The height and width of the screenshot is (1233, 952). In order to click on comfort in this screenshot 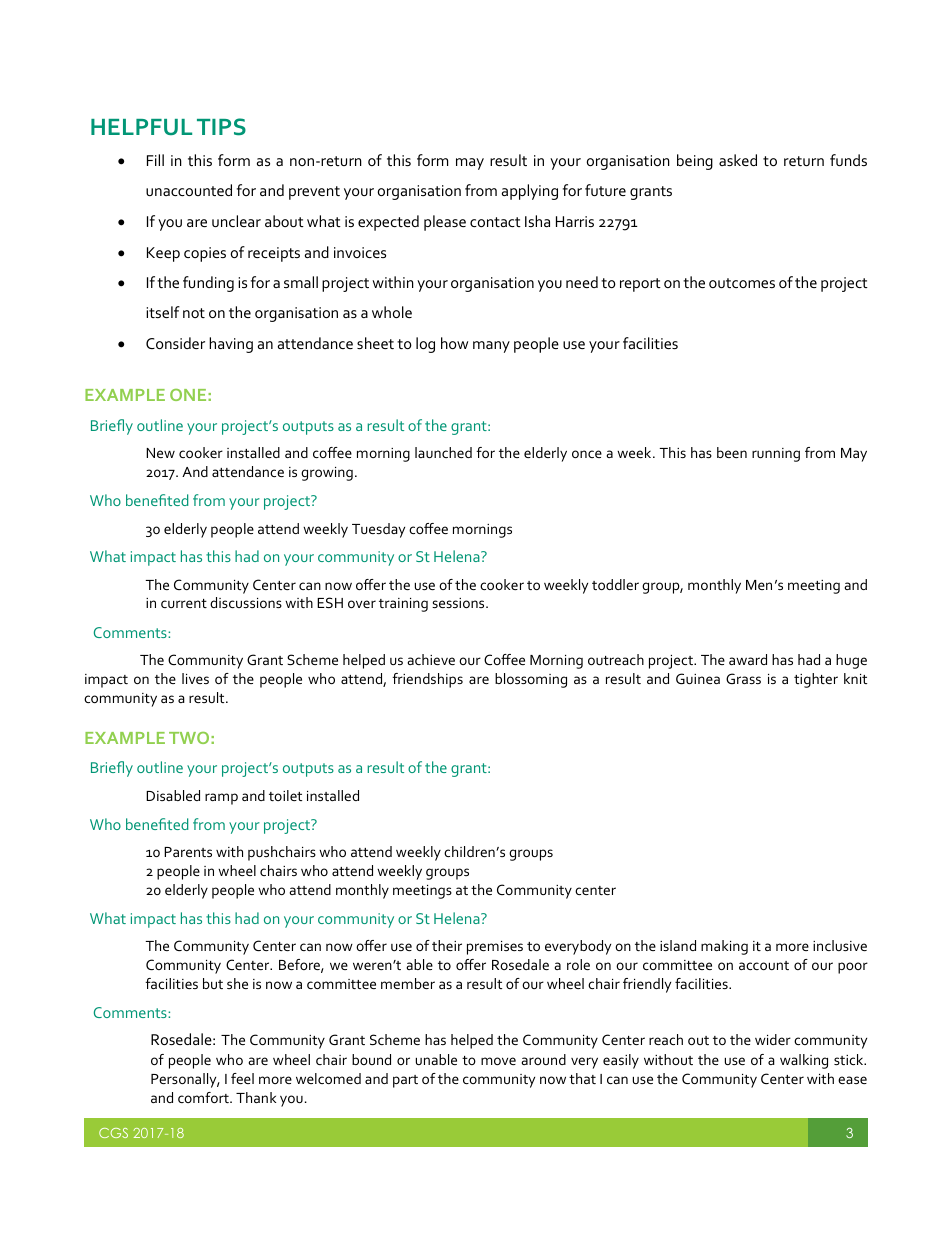, I will do `click(204, 1097)`.
